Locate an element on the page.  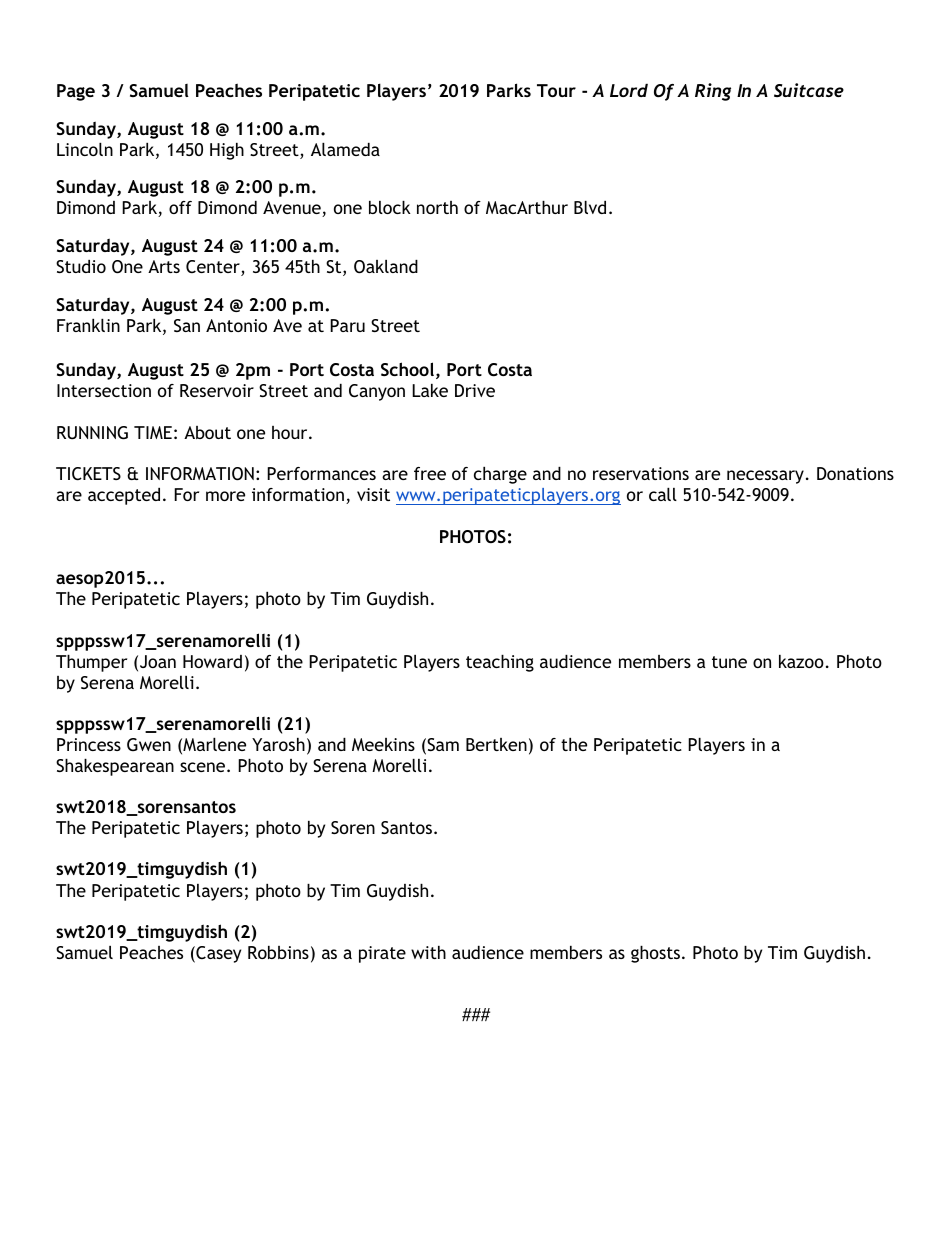
Robbins is located at coordinates (278, 952).
